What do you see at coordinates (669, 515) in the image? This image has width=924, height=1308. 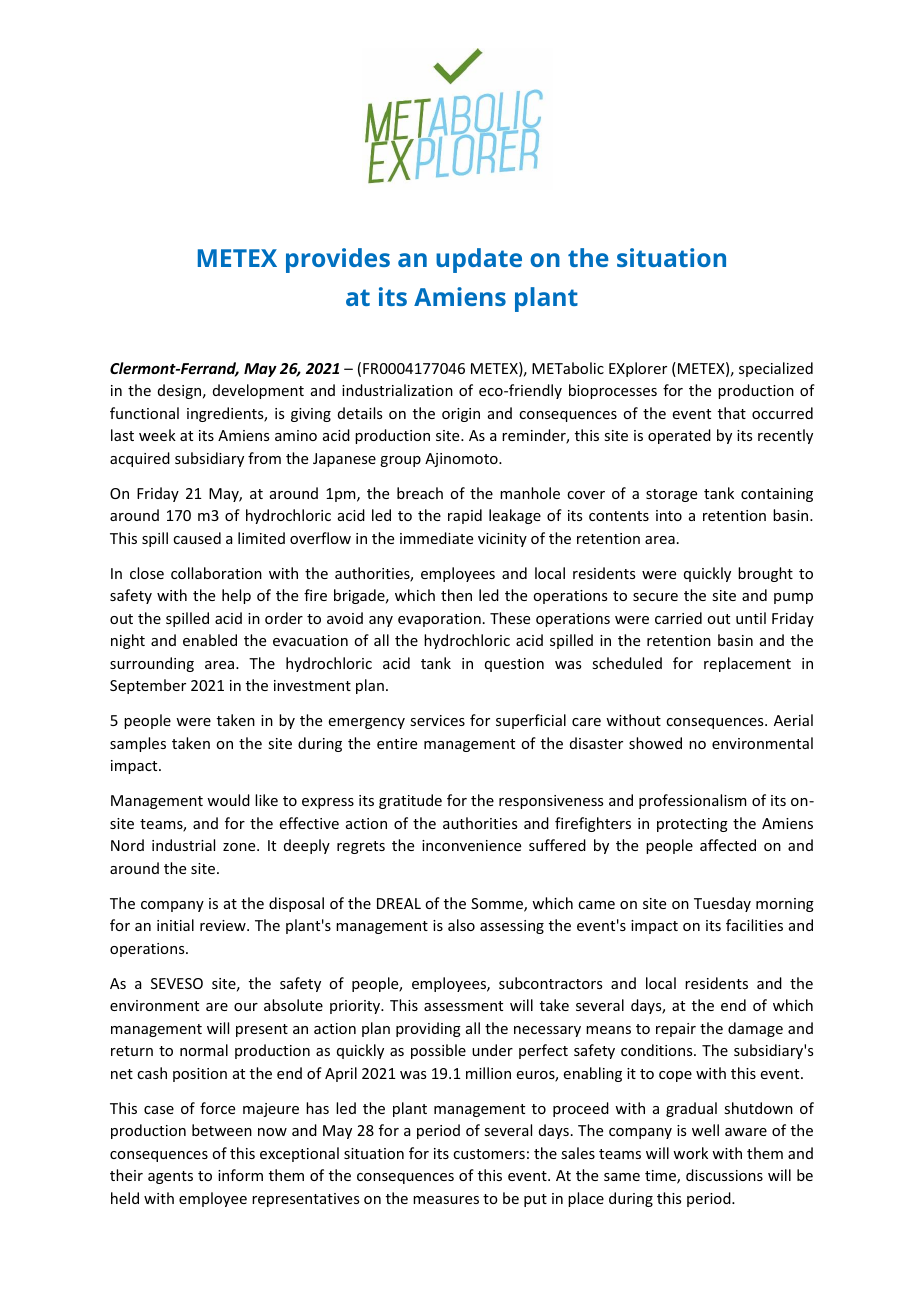 I see `into` at bounding box center [669, 515].
